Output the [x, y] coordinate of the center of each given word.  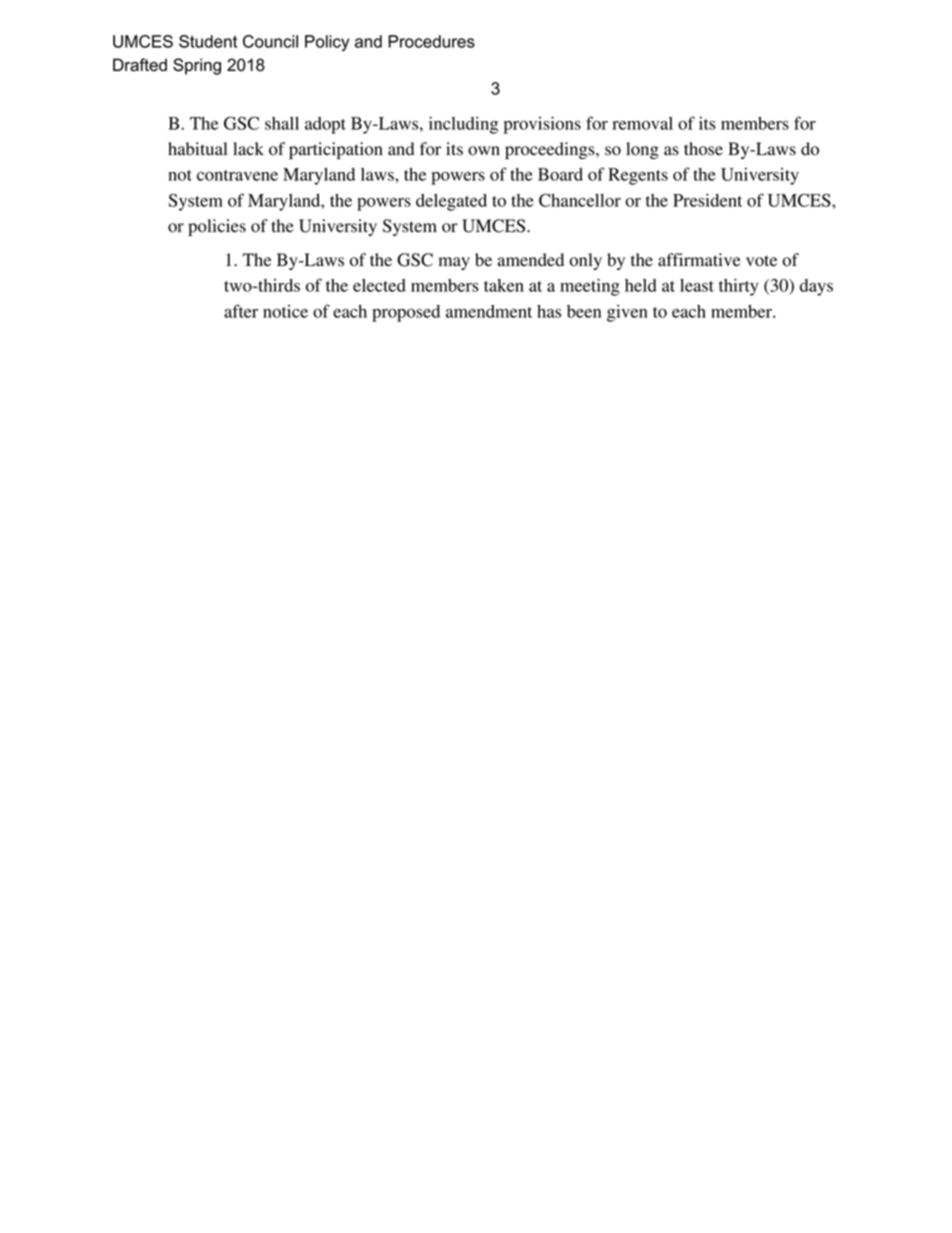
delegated [451, 202]
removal [642, 123]
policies [217, 227]
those [703, 149]
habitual [197, 149]
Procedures [431, 41]
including [463, 125]
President [707, 200]
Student [208, 41]
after [241, 311]
